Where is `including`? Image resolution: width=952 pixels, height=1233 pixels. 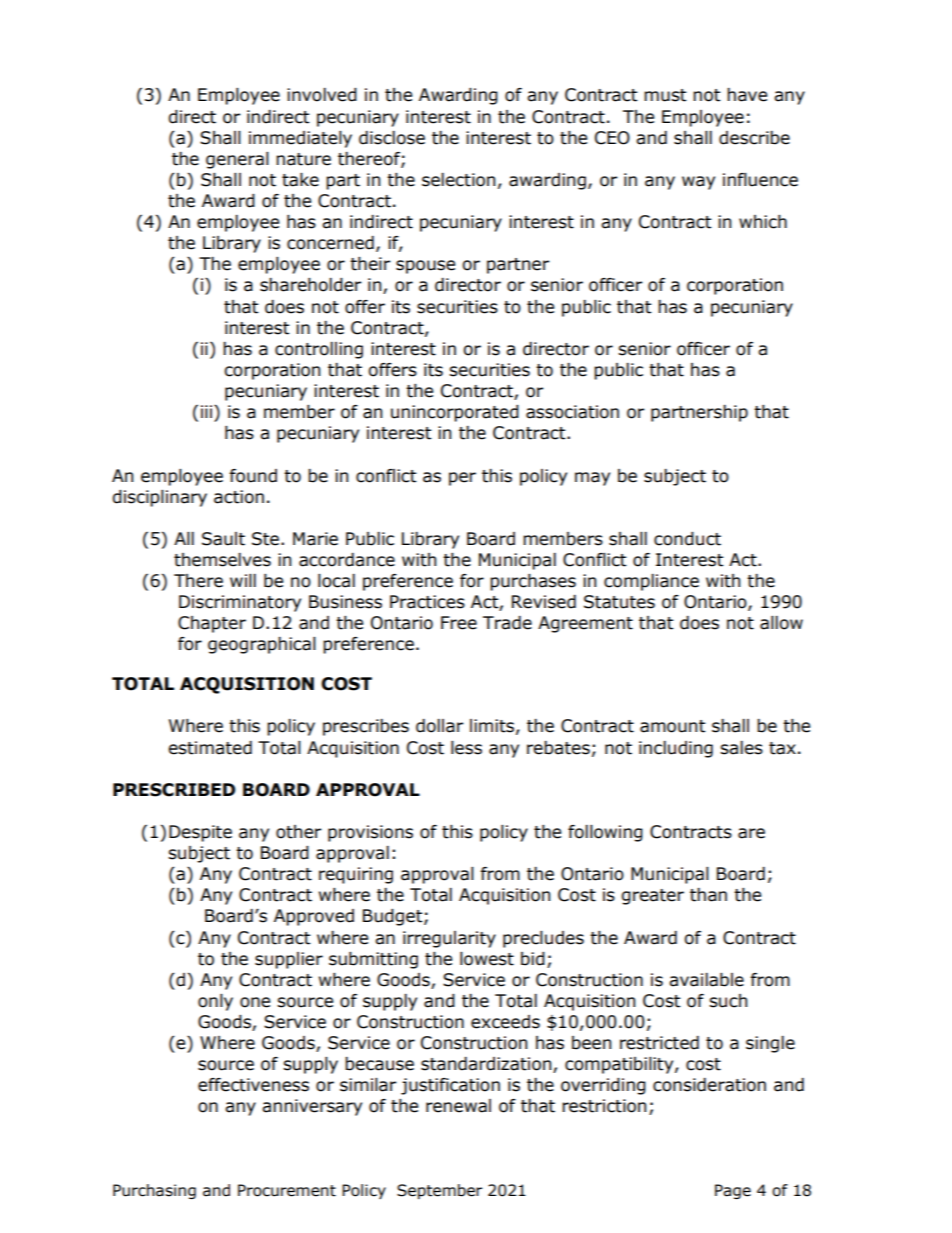
including is located at coordinates (676, 749).
